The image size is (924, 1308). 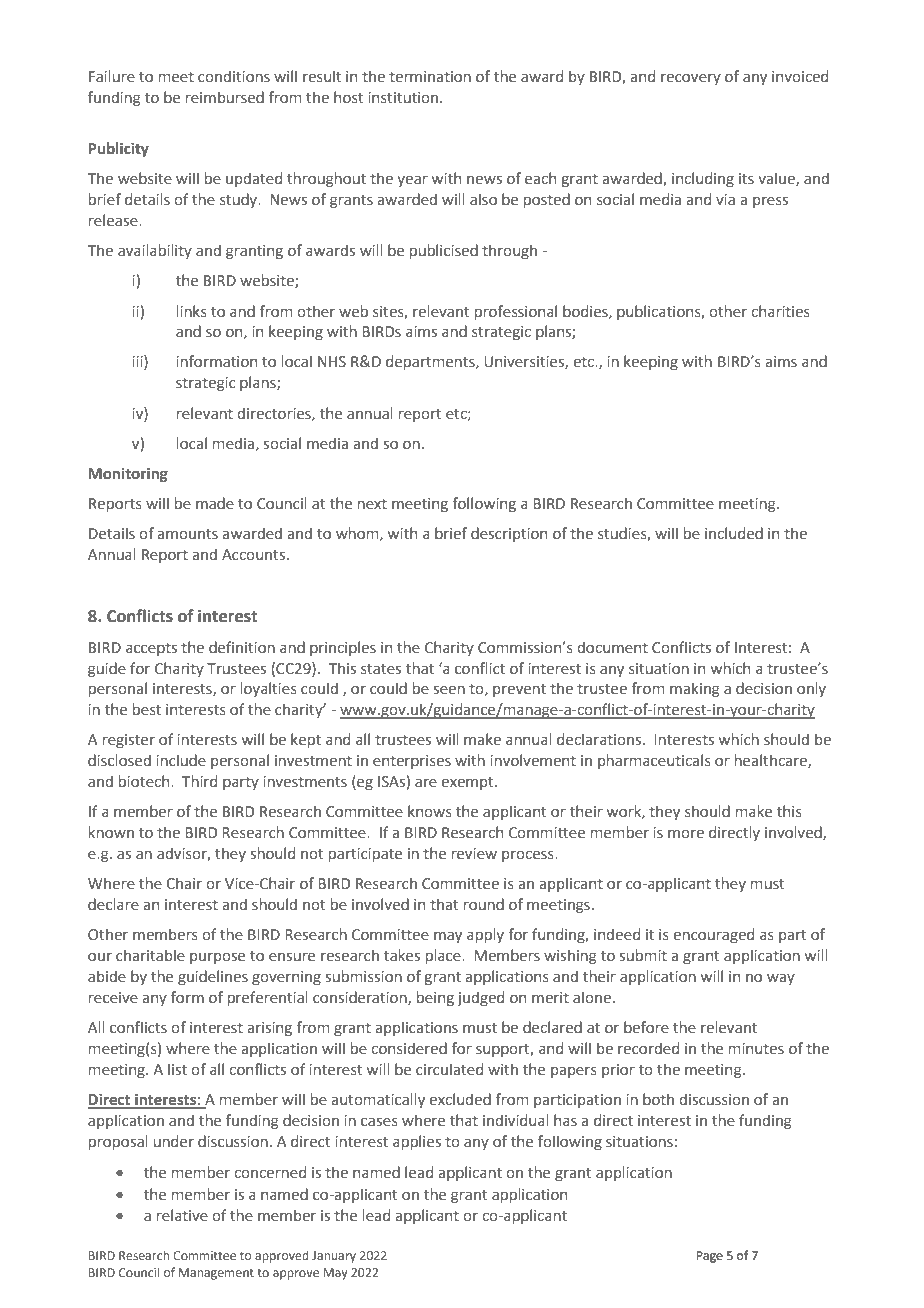 What do you see at coordinates (217, 958) in the document?
I see `purpose` at bounding box center [217, 958].
